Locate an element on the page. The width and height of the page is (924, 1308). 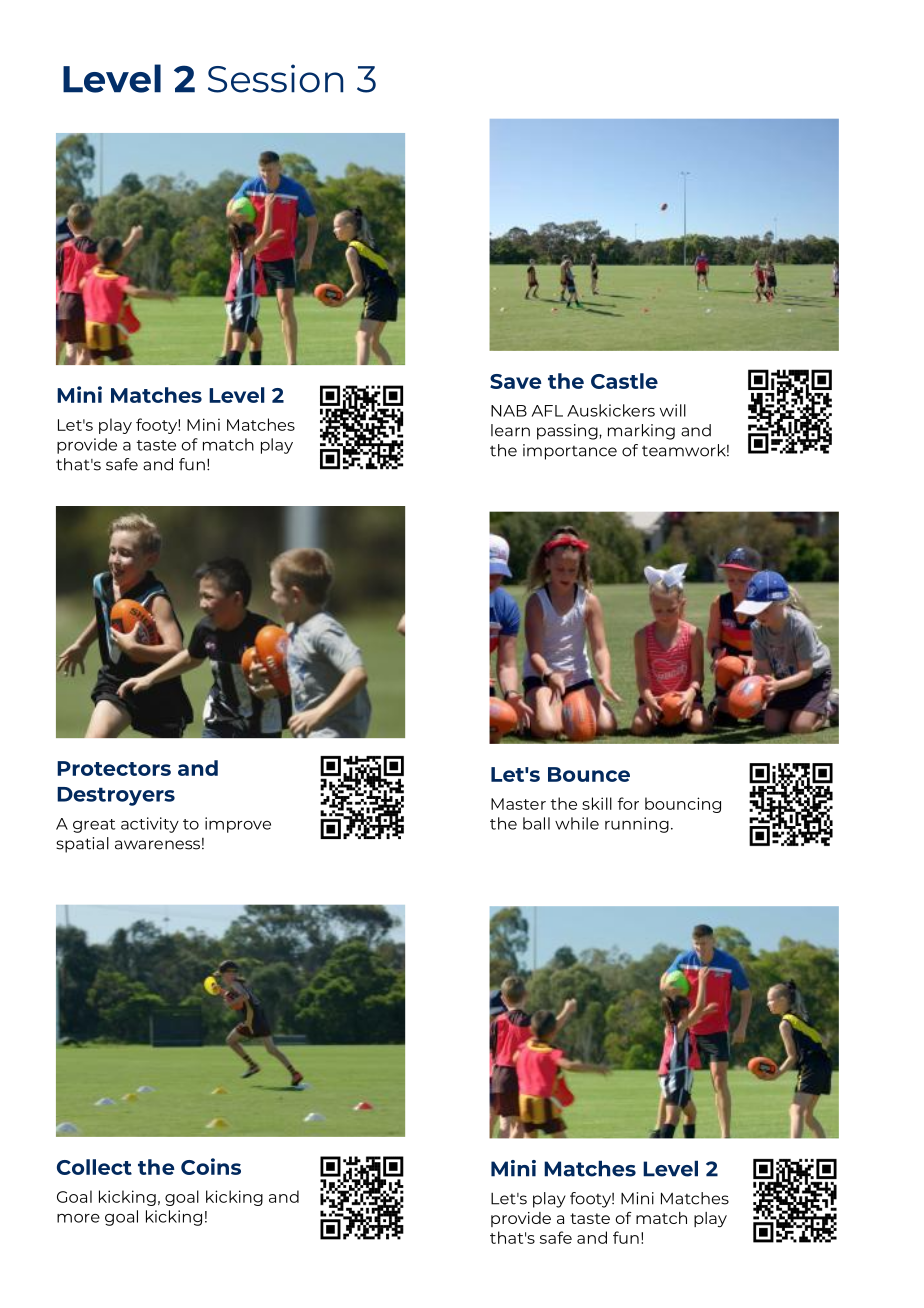
will is located at coordinates (673, 410).
